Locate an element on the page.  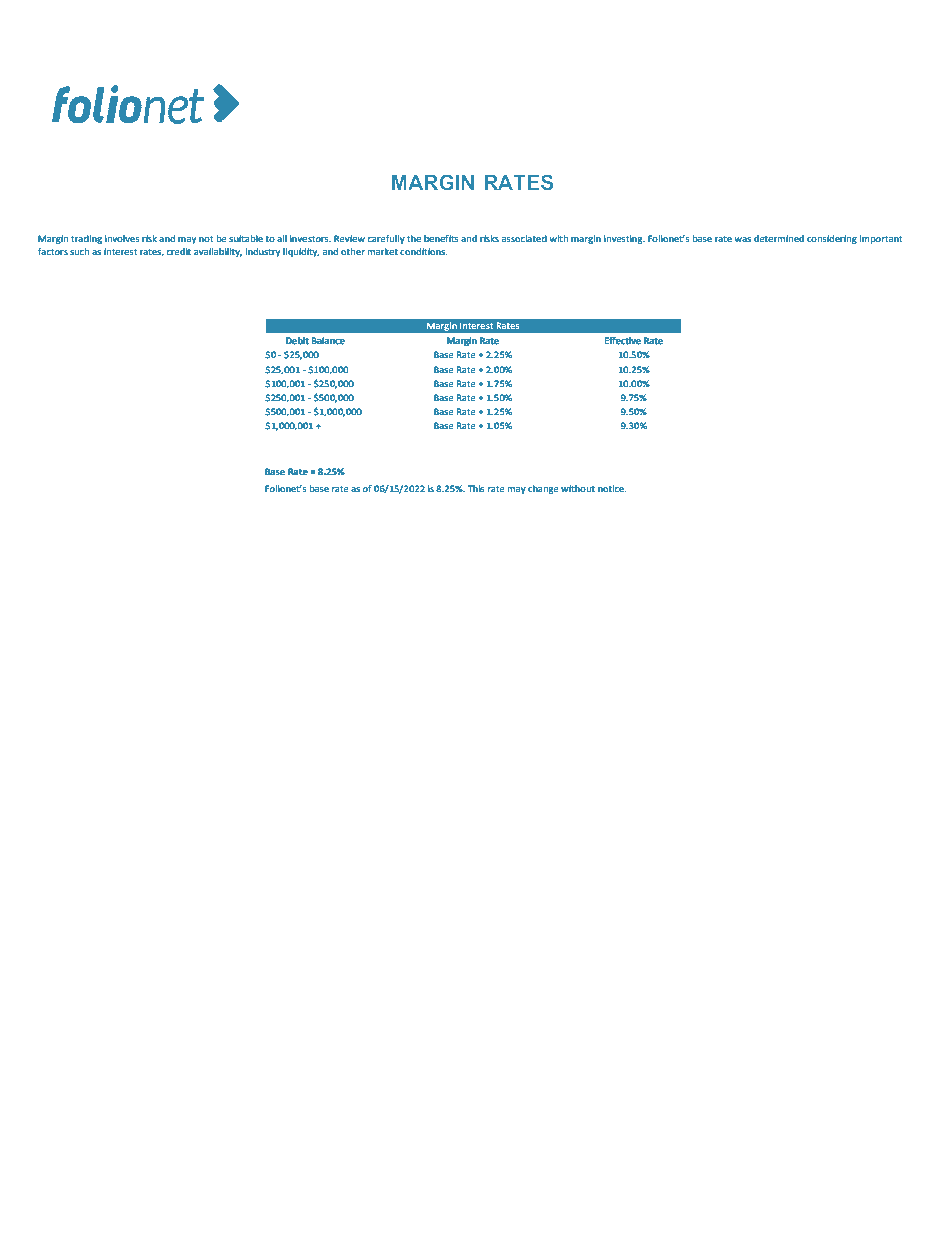
This is located at coordinates (476, 488).
